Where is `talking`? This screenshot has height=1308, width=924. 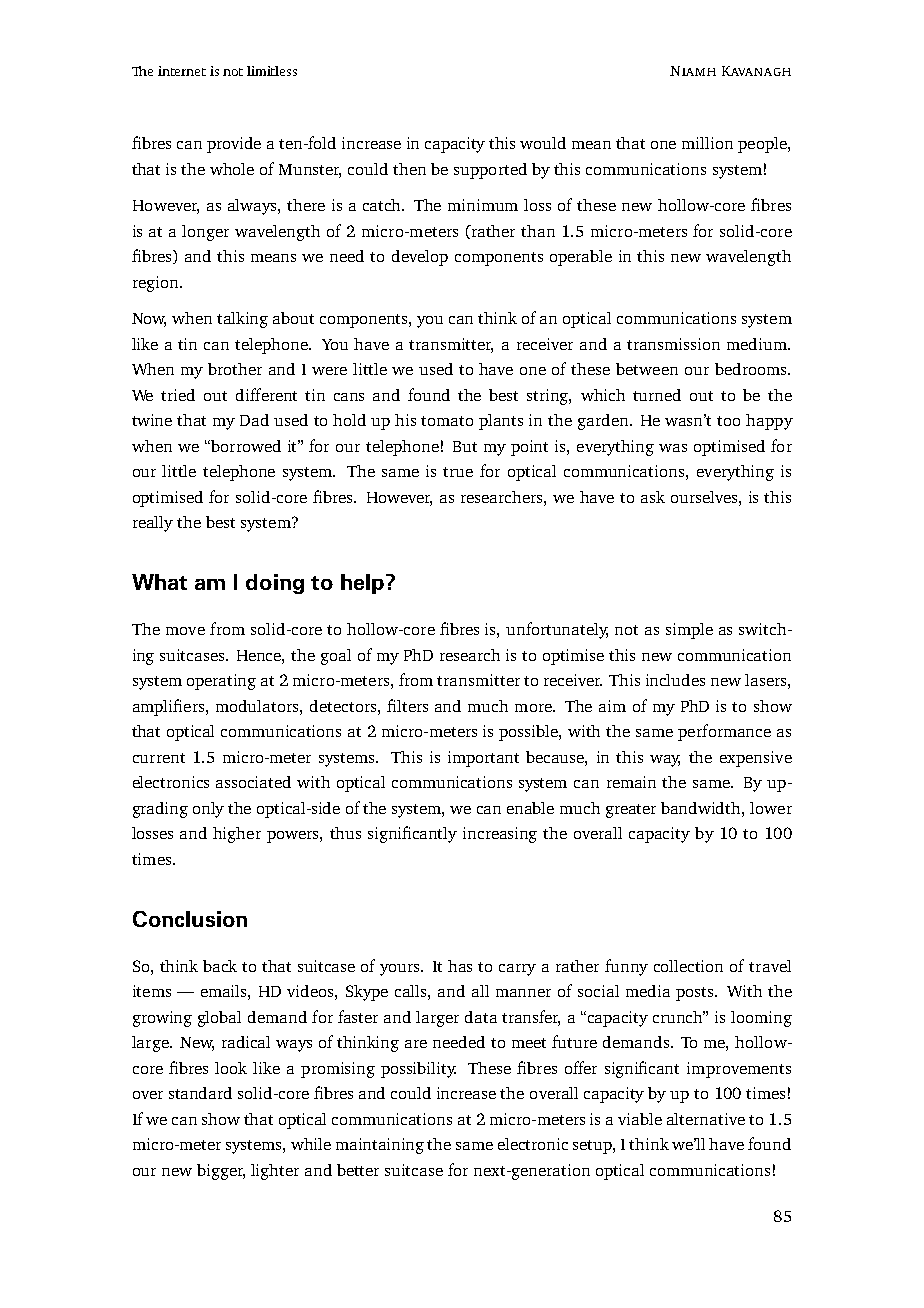
talking is located at coordinates (242, 320).
